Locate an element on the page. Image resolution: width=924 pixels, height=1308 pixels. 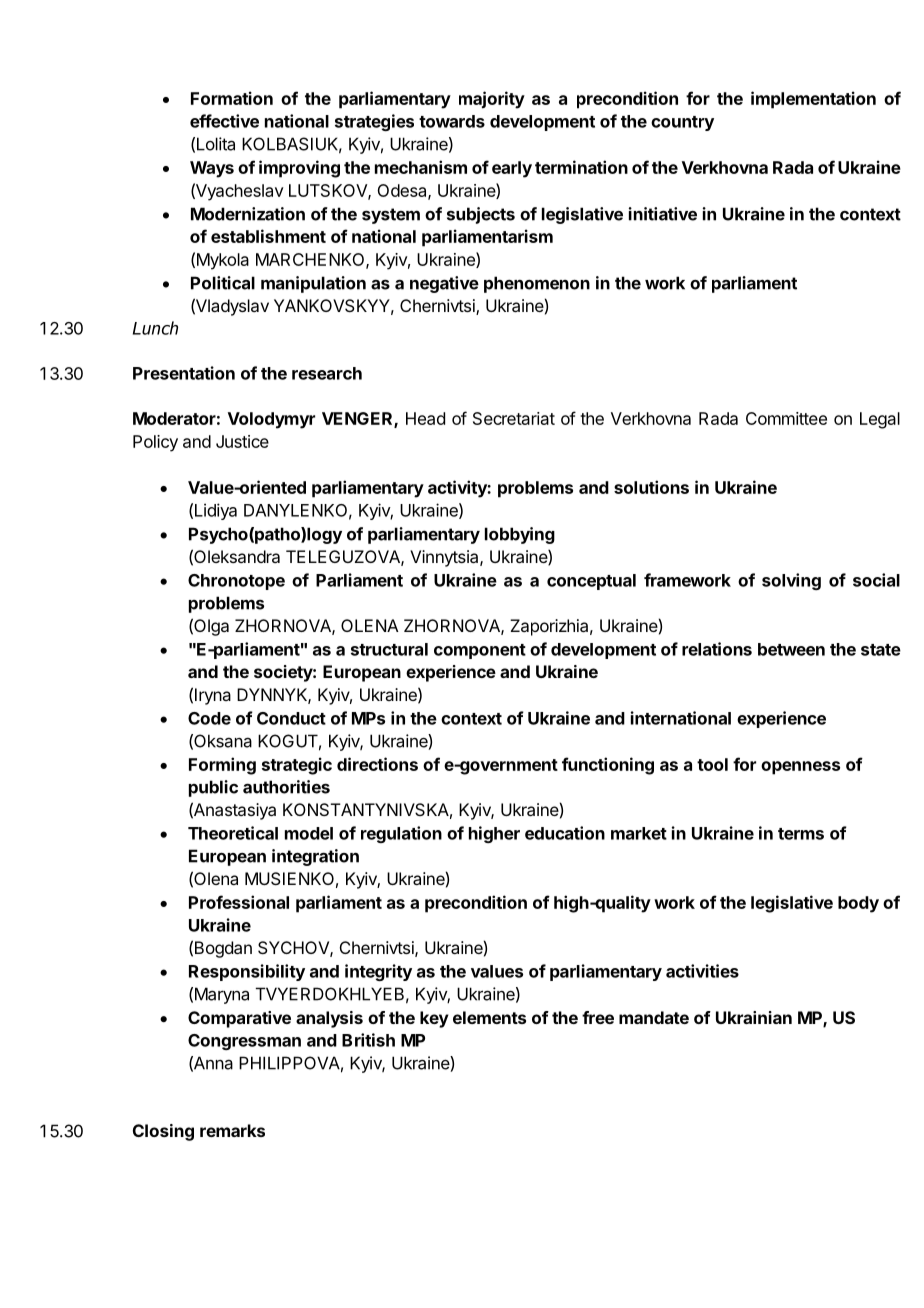
remarks is located at coordinates (232, 1130).
